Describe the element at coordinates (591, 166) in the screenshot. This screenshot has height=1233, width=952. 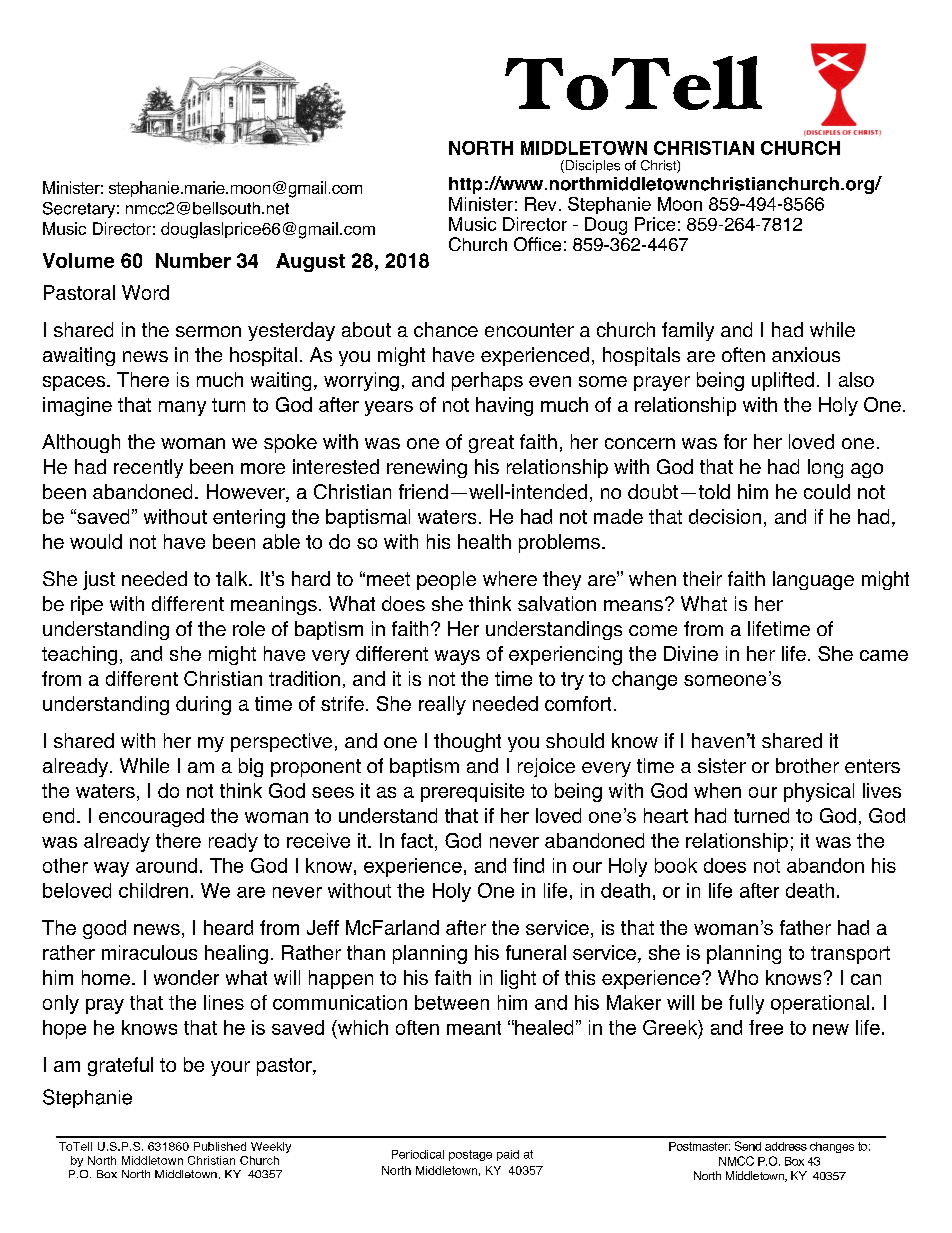
I see `Disciples` at that location.
